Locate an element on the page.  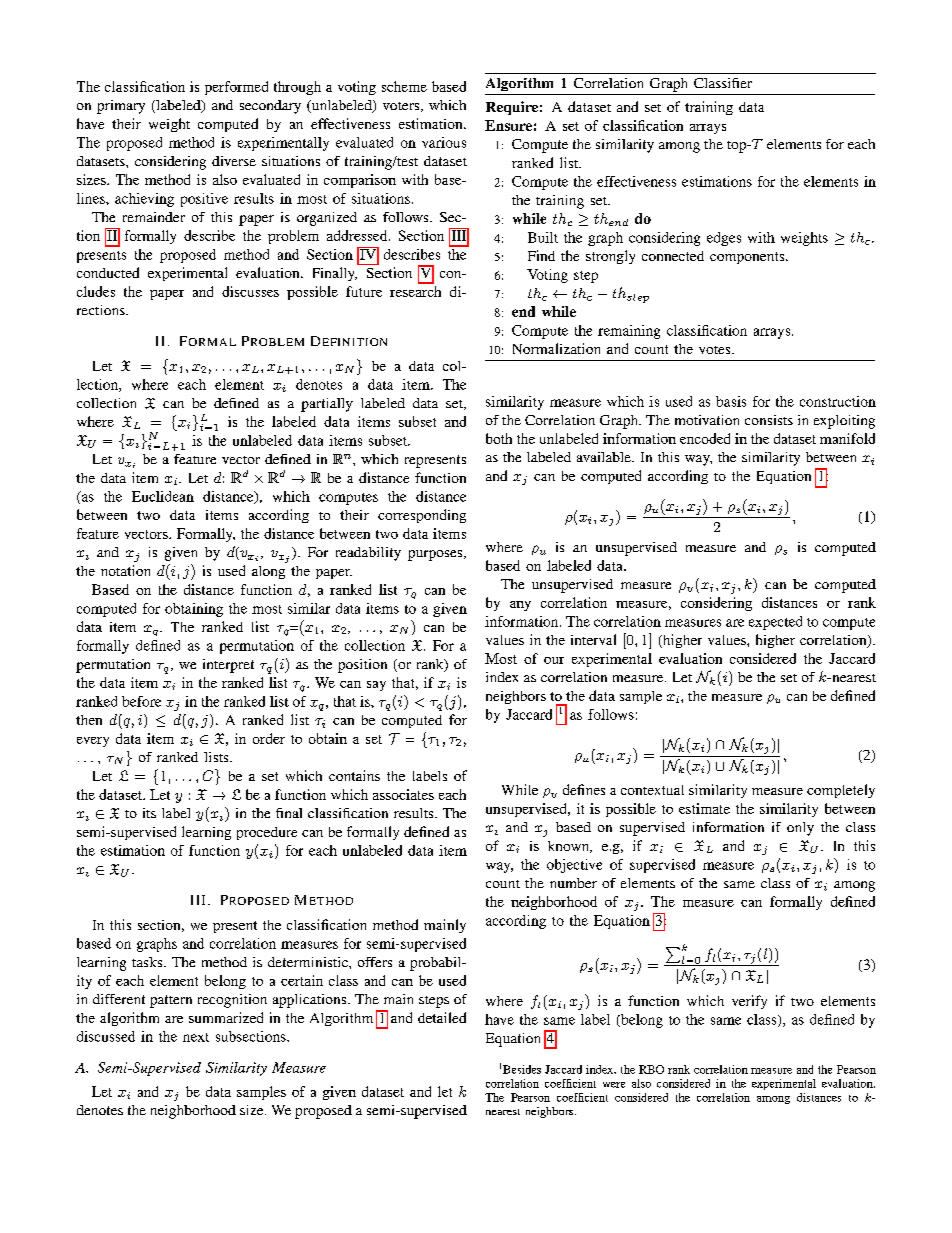
next is located at coordinates (196, 1037).
